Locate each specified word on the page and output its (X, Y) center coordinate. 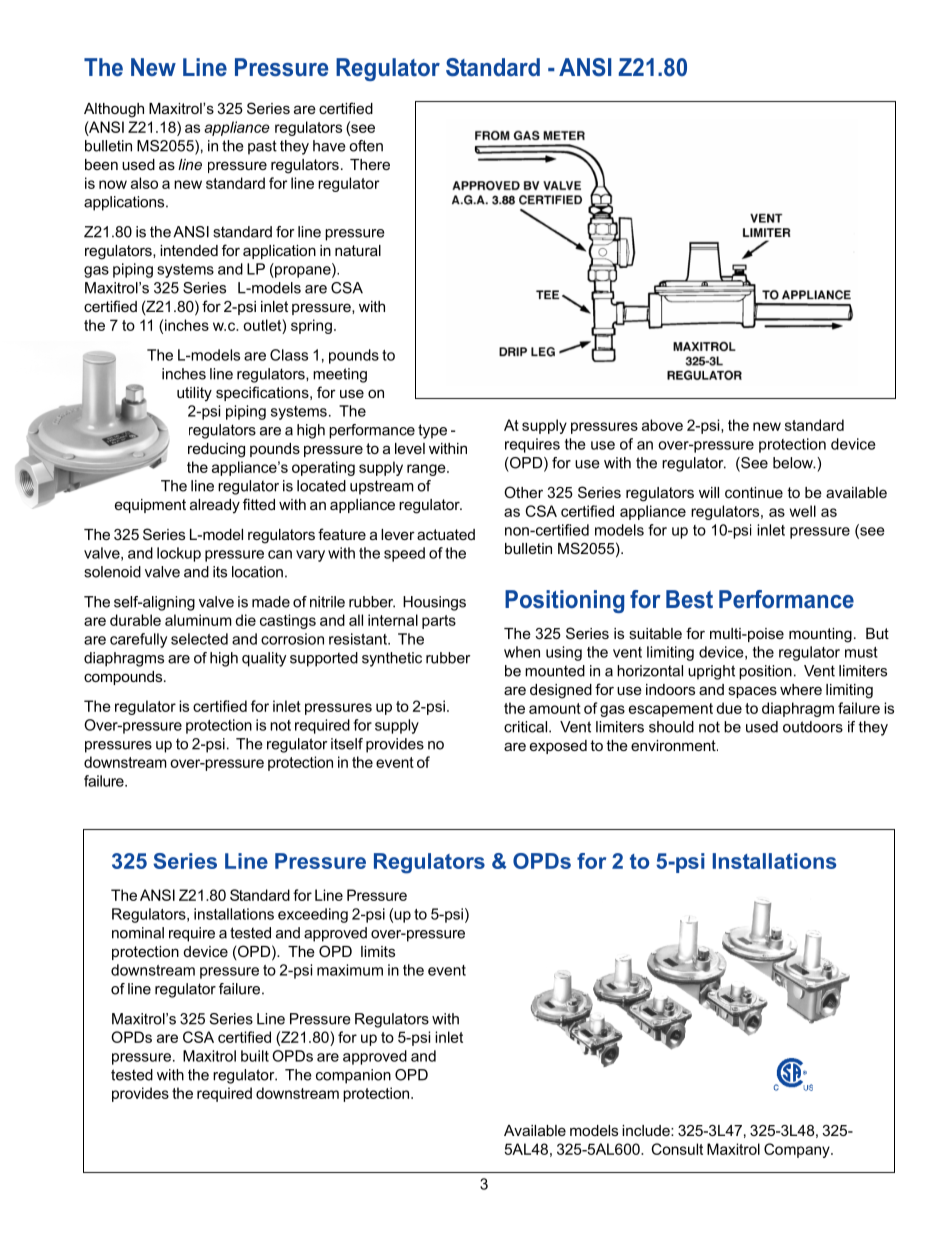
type (432, 431)
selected (199, 639)
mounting (820, 635)
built (255, 1056)
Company (798, 1150)
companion (353, 1076)
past (262, 147)
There (370, 164)
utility (194, 394)
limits (378, 951)
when (522, 652)
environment (674, 745)
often (366, 146)
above (662, 425)
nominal (138, 933)
